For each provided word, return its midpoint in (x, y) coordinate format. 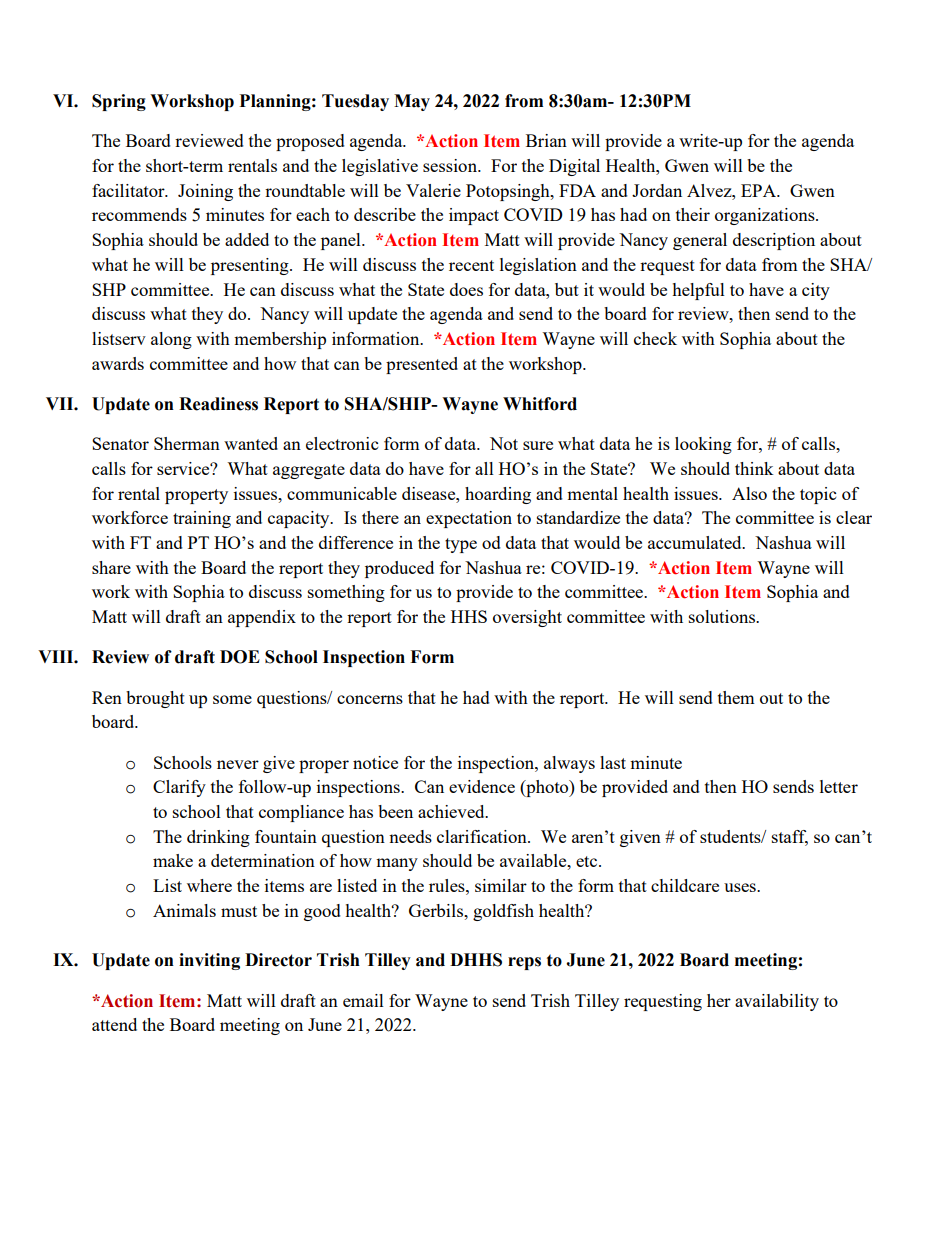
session (451, 165)
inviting (209, 961)
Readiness (218, 404)
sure (538, 445)
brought (155, 699)
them (736, 697)
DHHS (476, 960)
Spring (119, 102)
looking (703, 445)
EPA (759, 190)
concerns (370, 699)
